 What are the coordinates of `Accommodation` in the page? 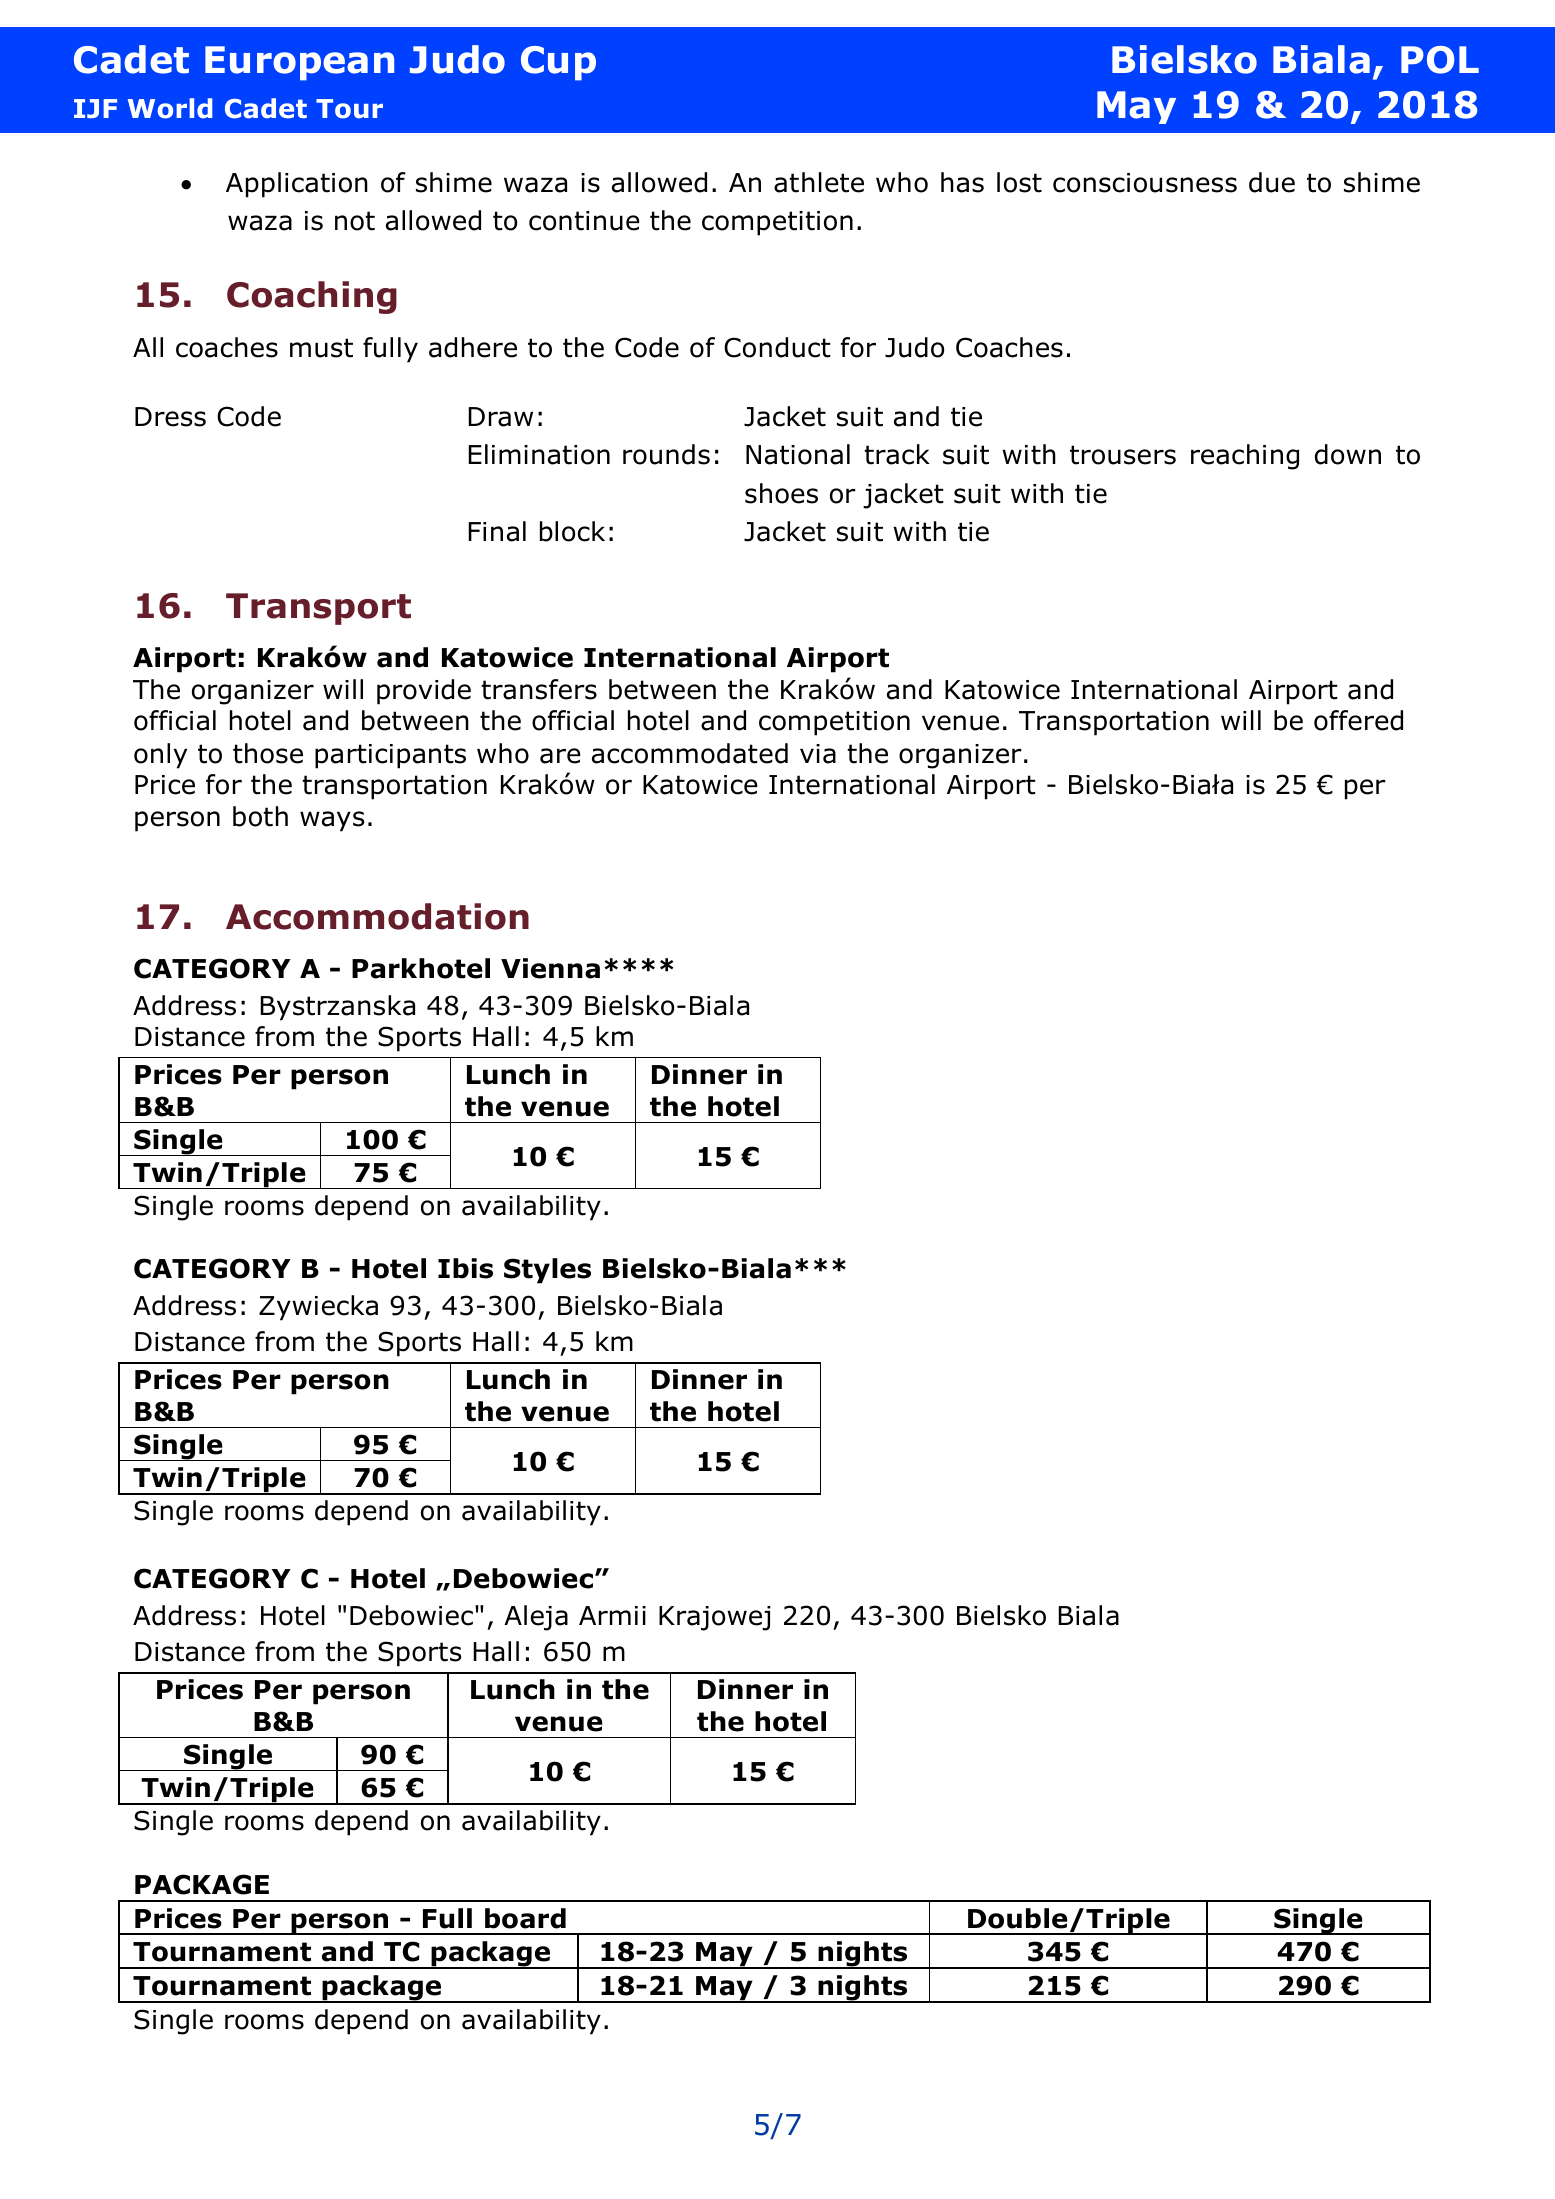 It's located at (377, 916).
